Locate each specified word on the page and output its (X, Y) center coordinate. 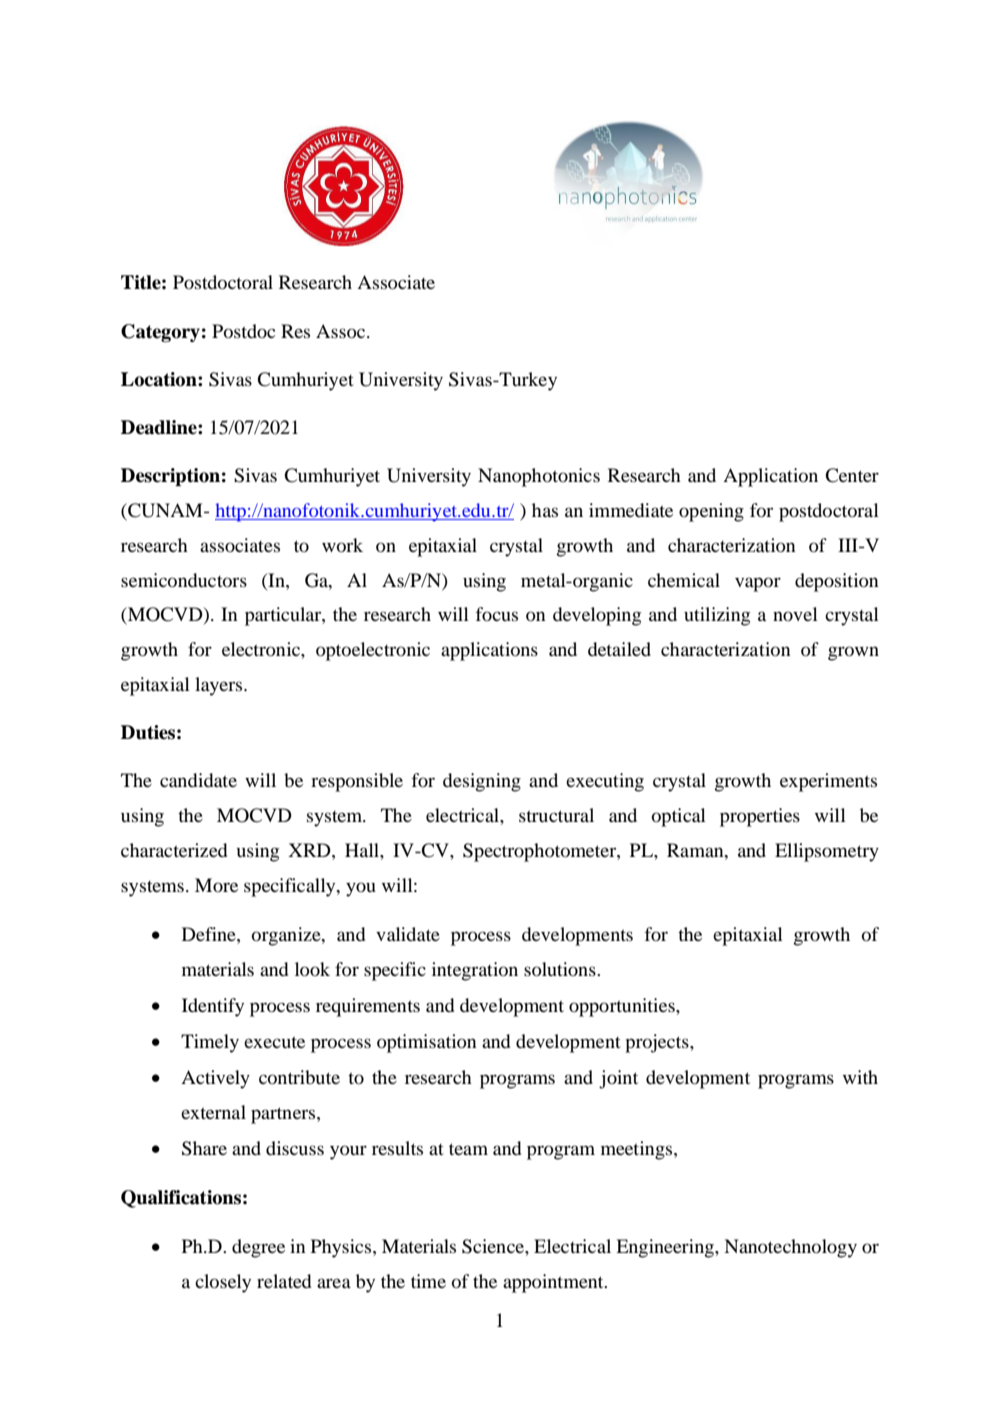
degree (258, 1248)
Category (160, 333)
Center (852, 475)
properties (760, 817)
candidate (198, 780)
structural (556, 815)
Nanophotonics (539, 477)
